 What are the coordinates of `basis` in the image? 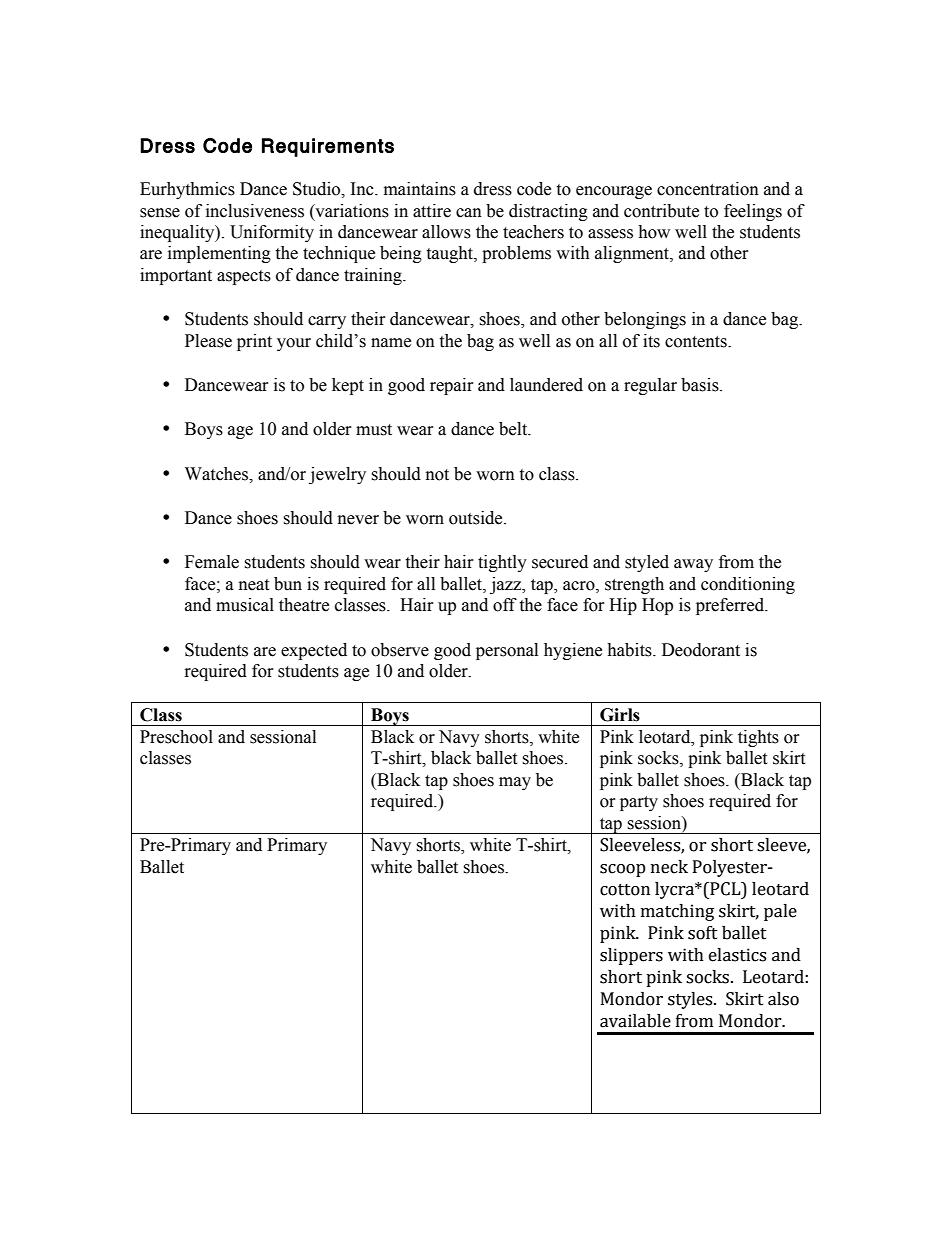 It's located at (701, 385).
